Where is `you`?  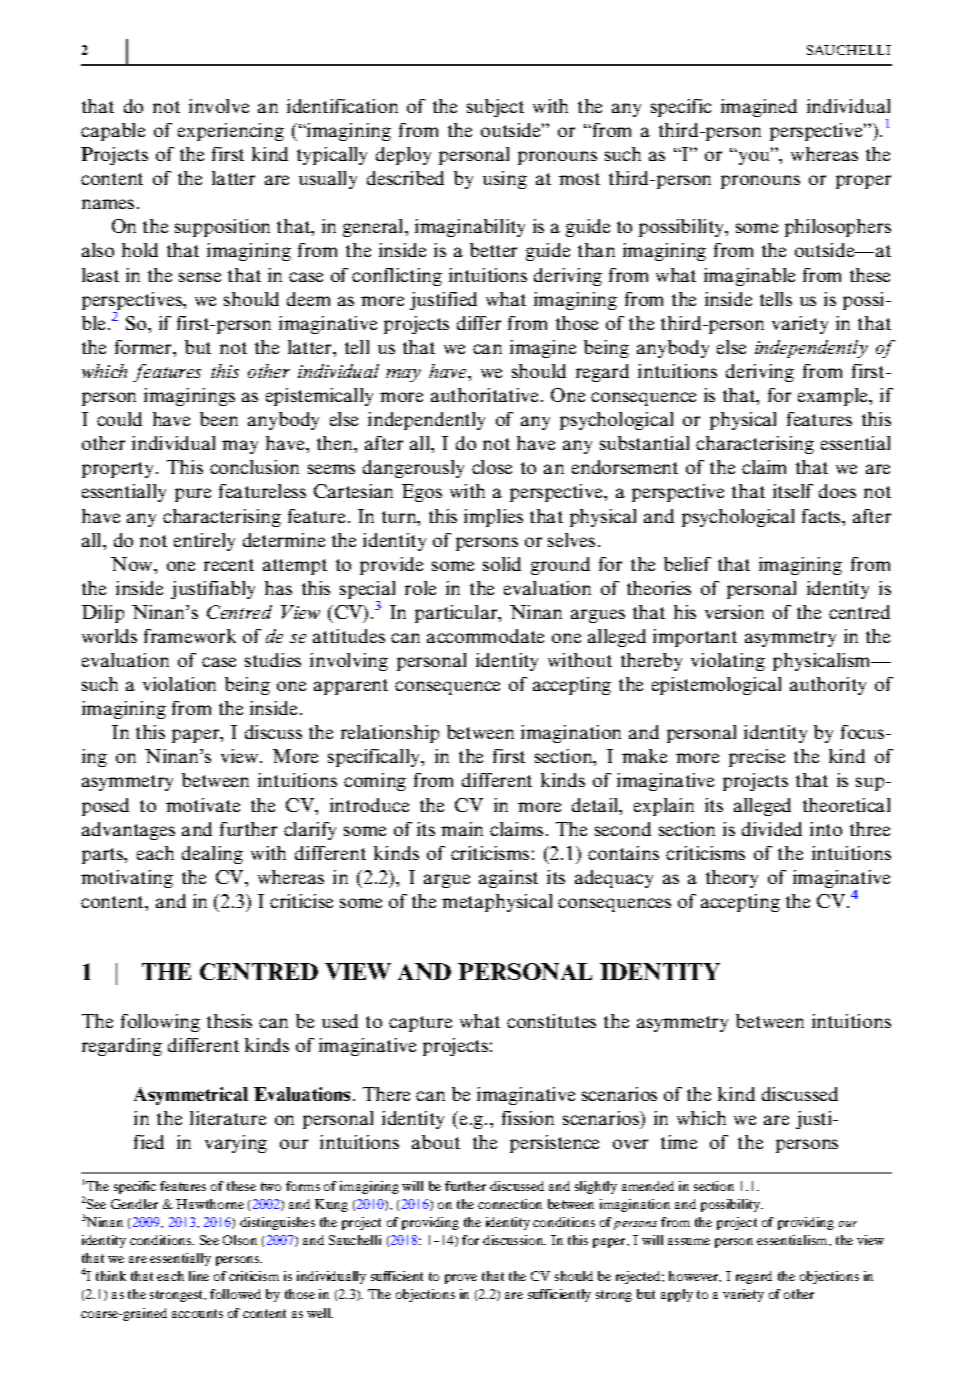
you is located at coordinates (754, 157).
